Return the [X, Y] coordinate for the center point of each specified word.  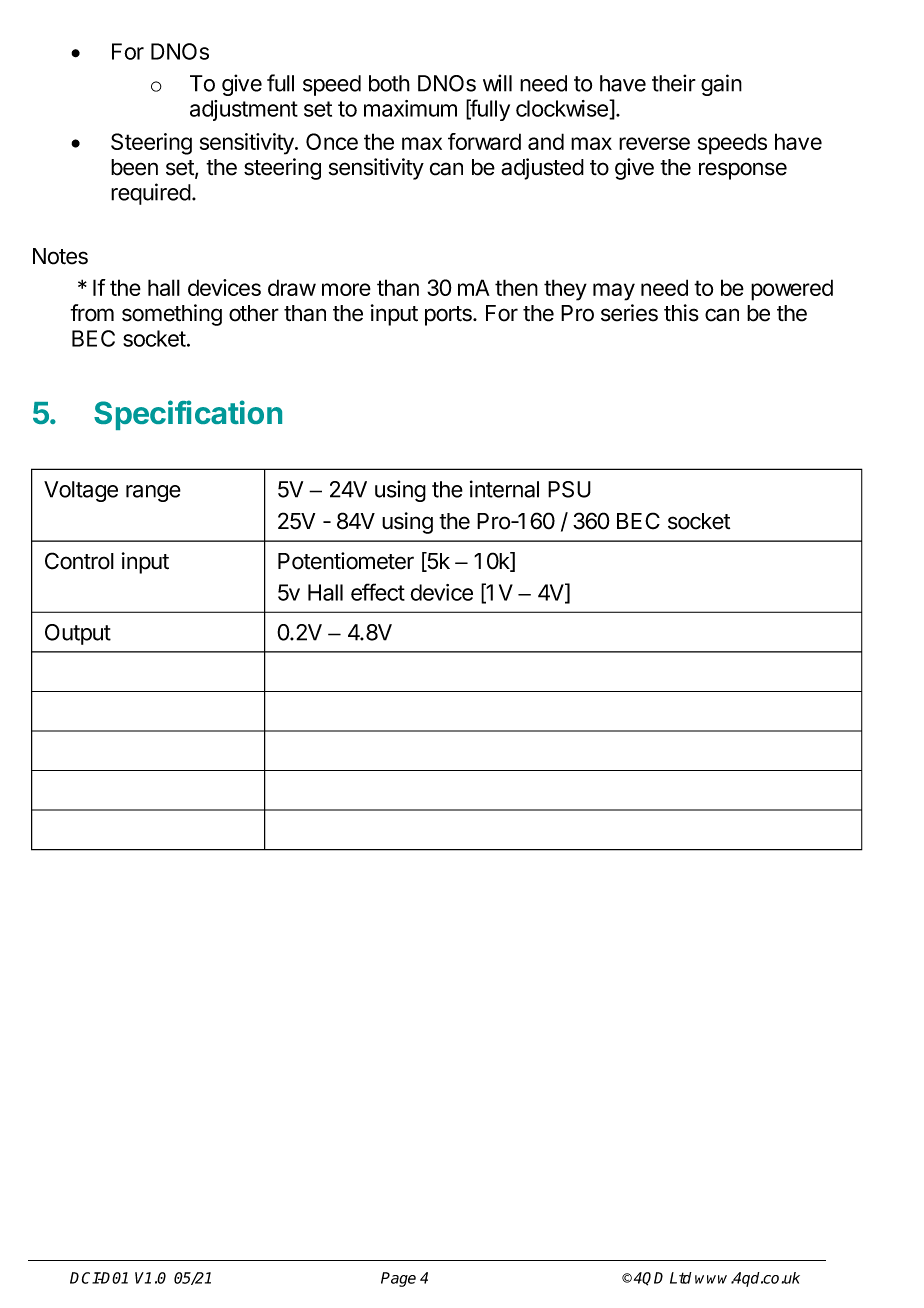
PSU [569, 489]
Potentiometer [346, 561]
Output [78, 634]
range [153, 493]
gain [721, 85]
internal [504, 489]
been [134, 167]
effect [378, 592]
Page [398, 1279]
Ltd [681, 1278]
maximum [410, 108]
